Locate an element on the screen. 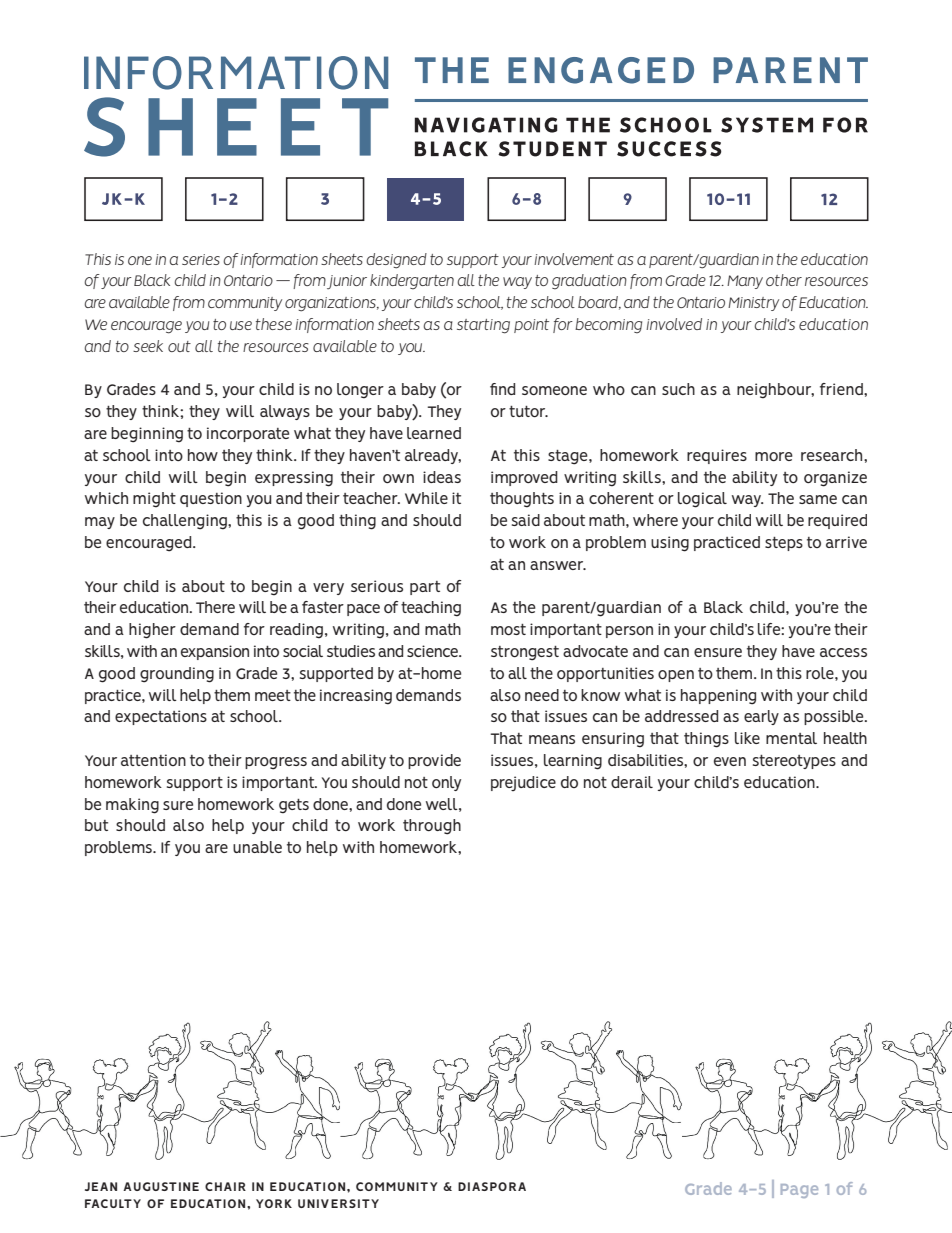 The image size is (952, 1233). AUGUSTINE is located at coordinates (161, 1186).
